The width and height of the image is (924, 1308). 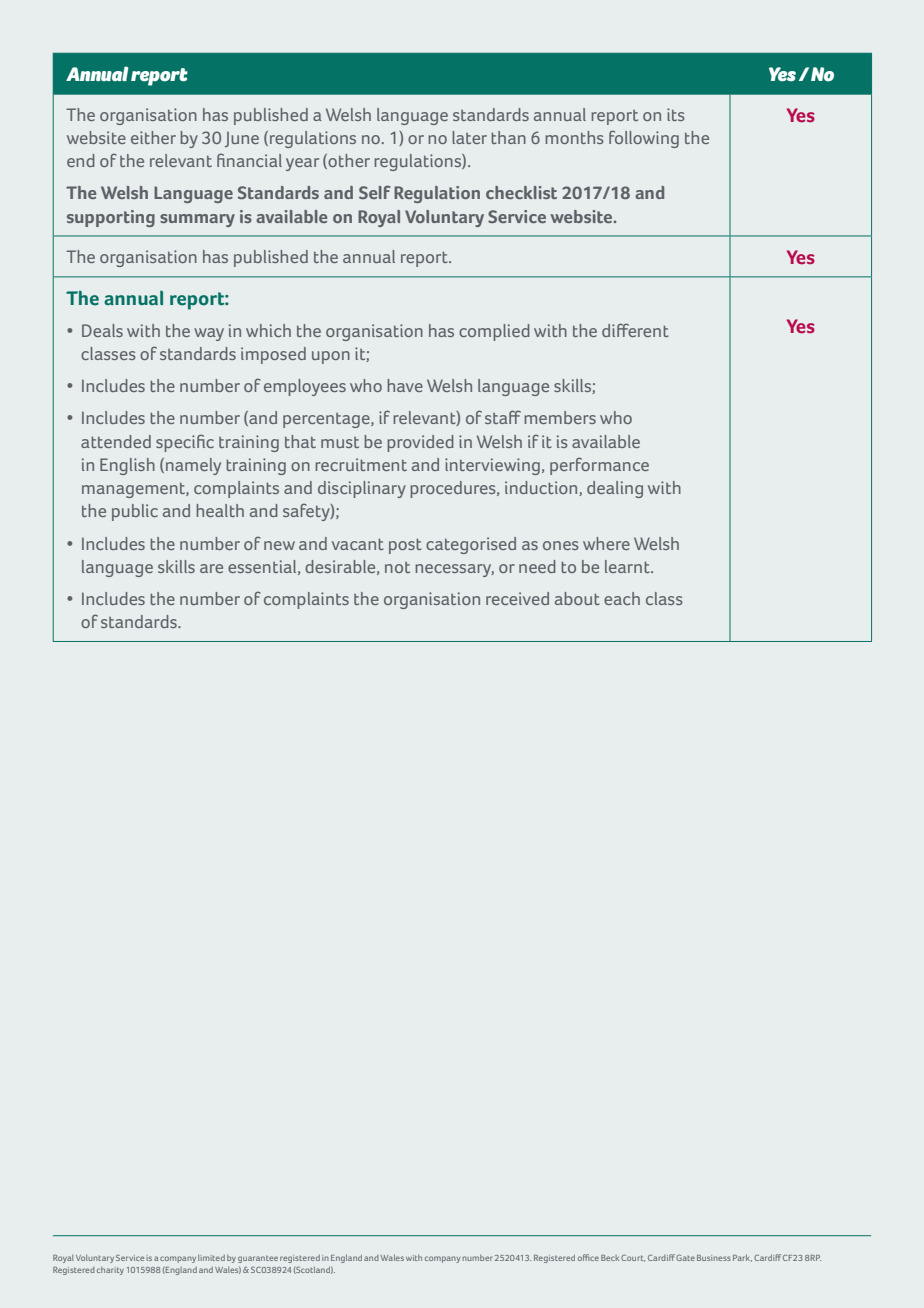 What do you see at coordinates (622, 598) in the image?
I see `each` at bounding box center [622, 598].
